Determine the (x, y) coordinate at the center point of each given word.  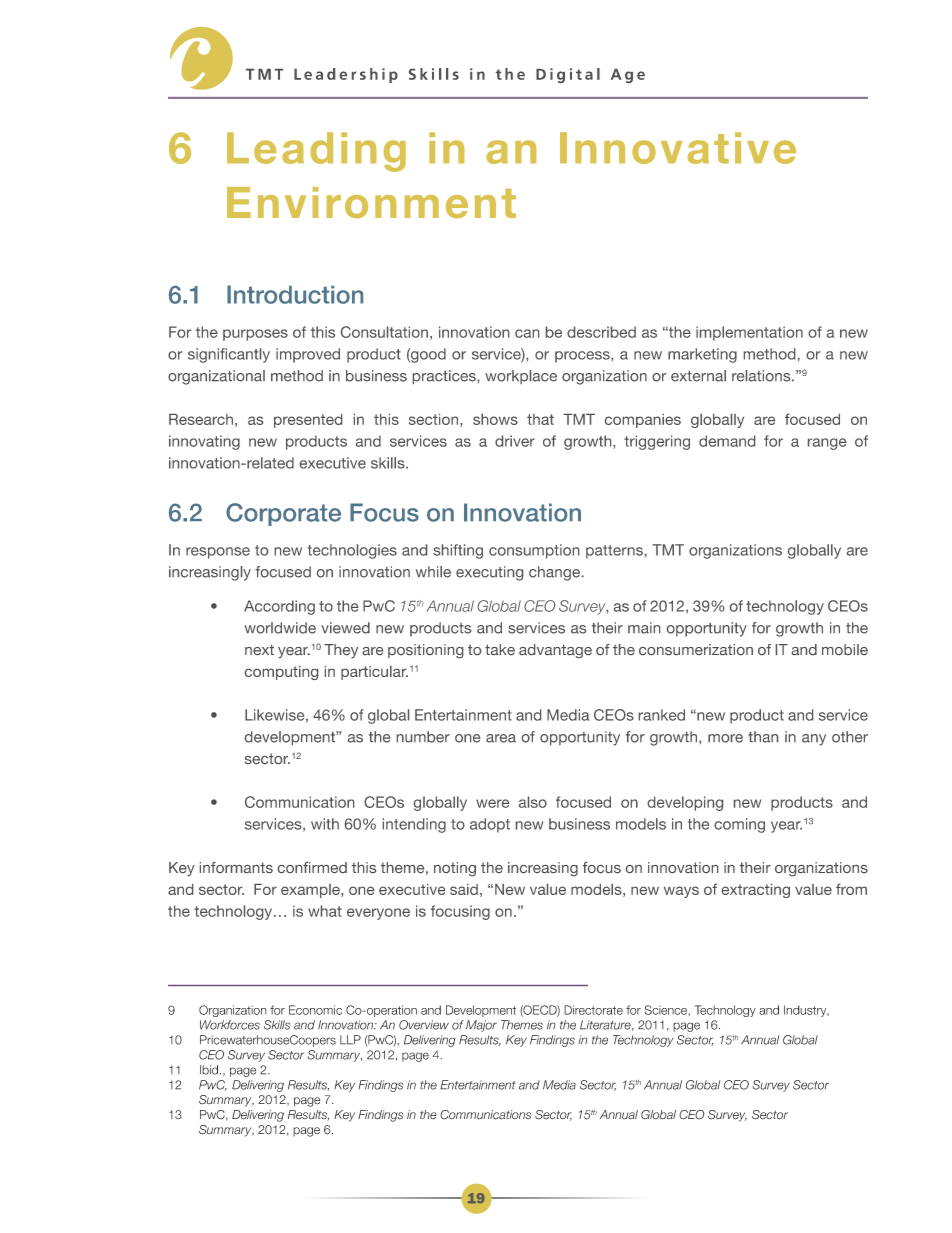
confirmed (312, 867)
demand (727, 441)
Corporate (283, 514)
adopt (490, 825)
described (601, 332)
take (500, 649)
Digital (568, 75)
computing (281, 673)
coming (739, 825)
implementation (749, 333)
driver (515, 441)
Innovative (678, 148)
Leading (316, 152)
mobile (845, 649)
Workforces (230, 1025)
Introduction (295, 294)
